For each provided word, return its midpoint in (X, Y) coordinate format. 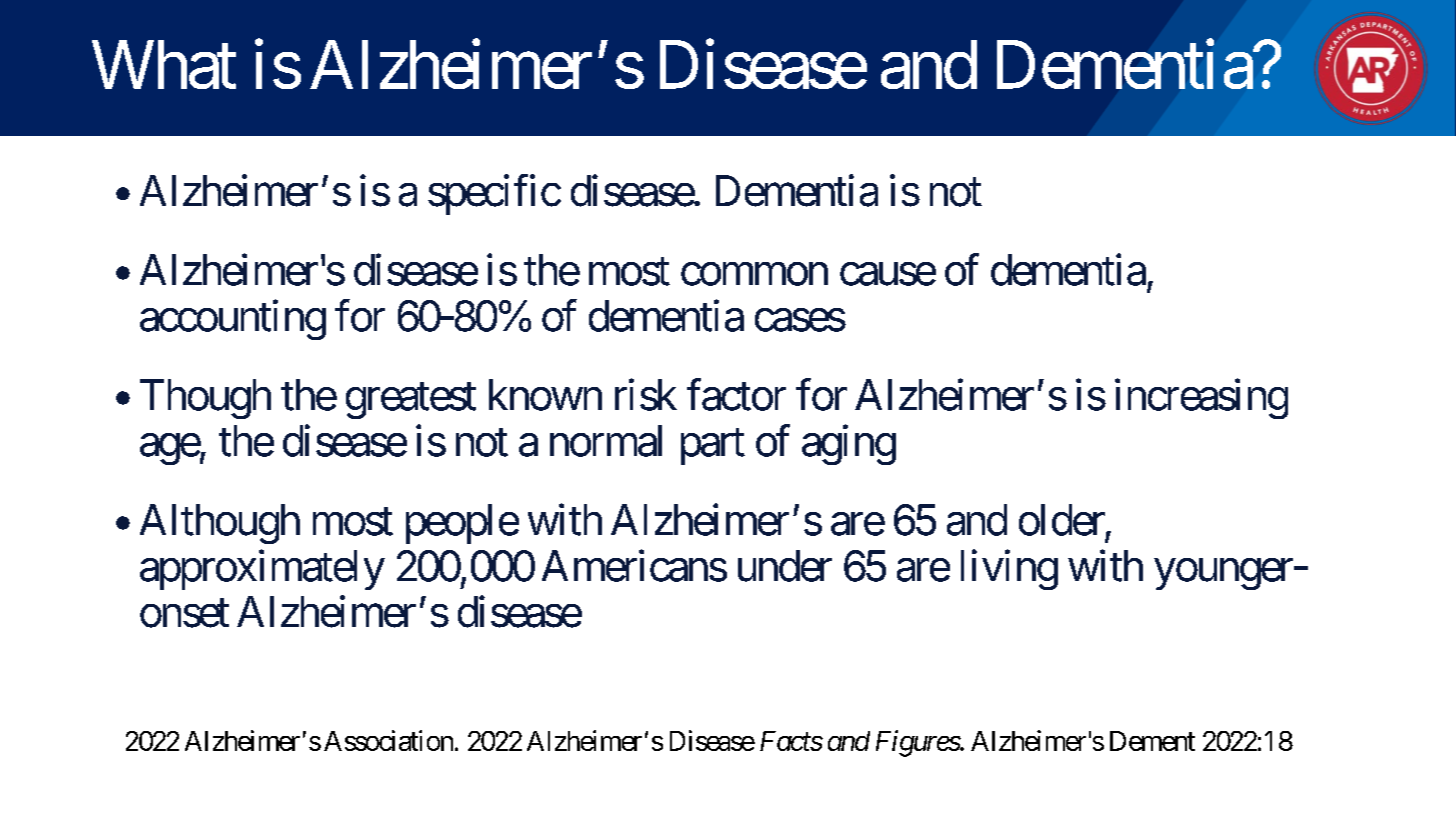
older (1062, 520)
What (164, 64)
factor (736, 395)
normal (606, 441)
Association (388, 740)
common (754, 274)
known (545, 395)
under (785, 566)
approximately (262, 570)
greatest (411, 401)
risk (646, 395)
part (713, 447)
